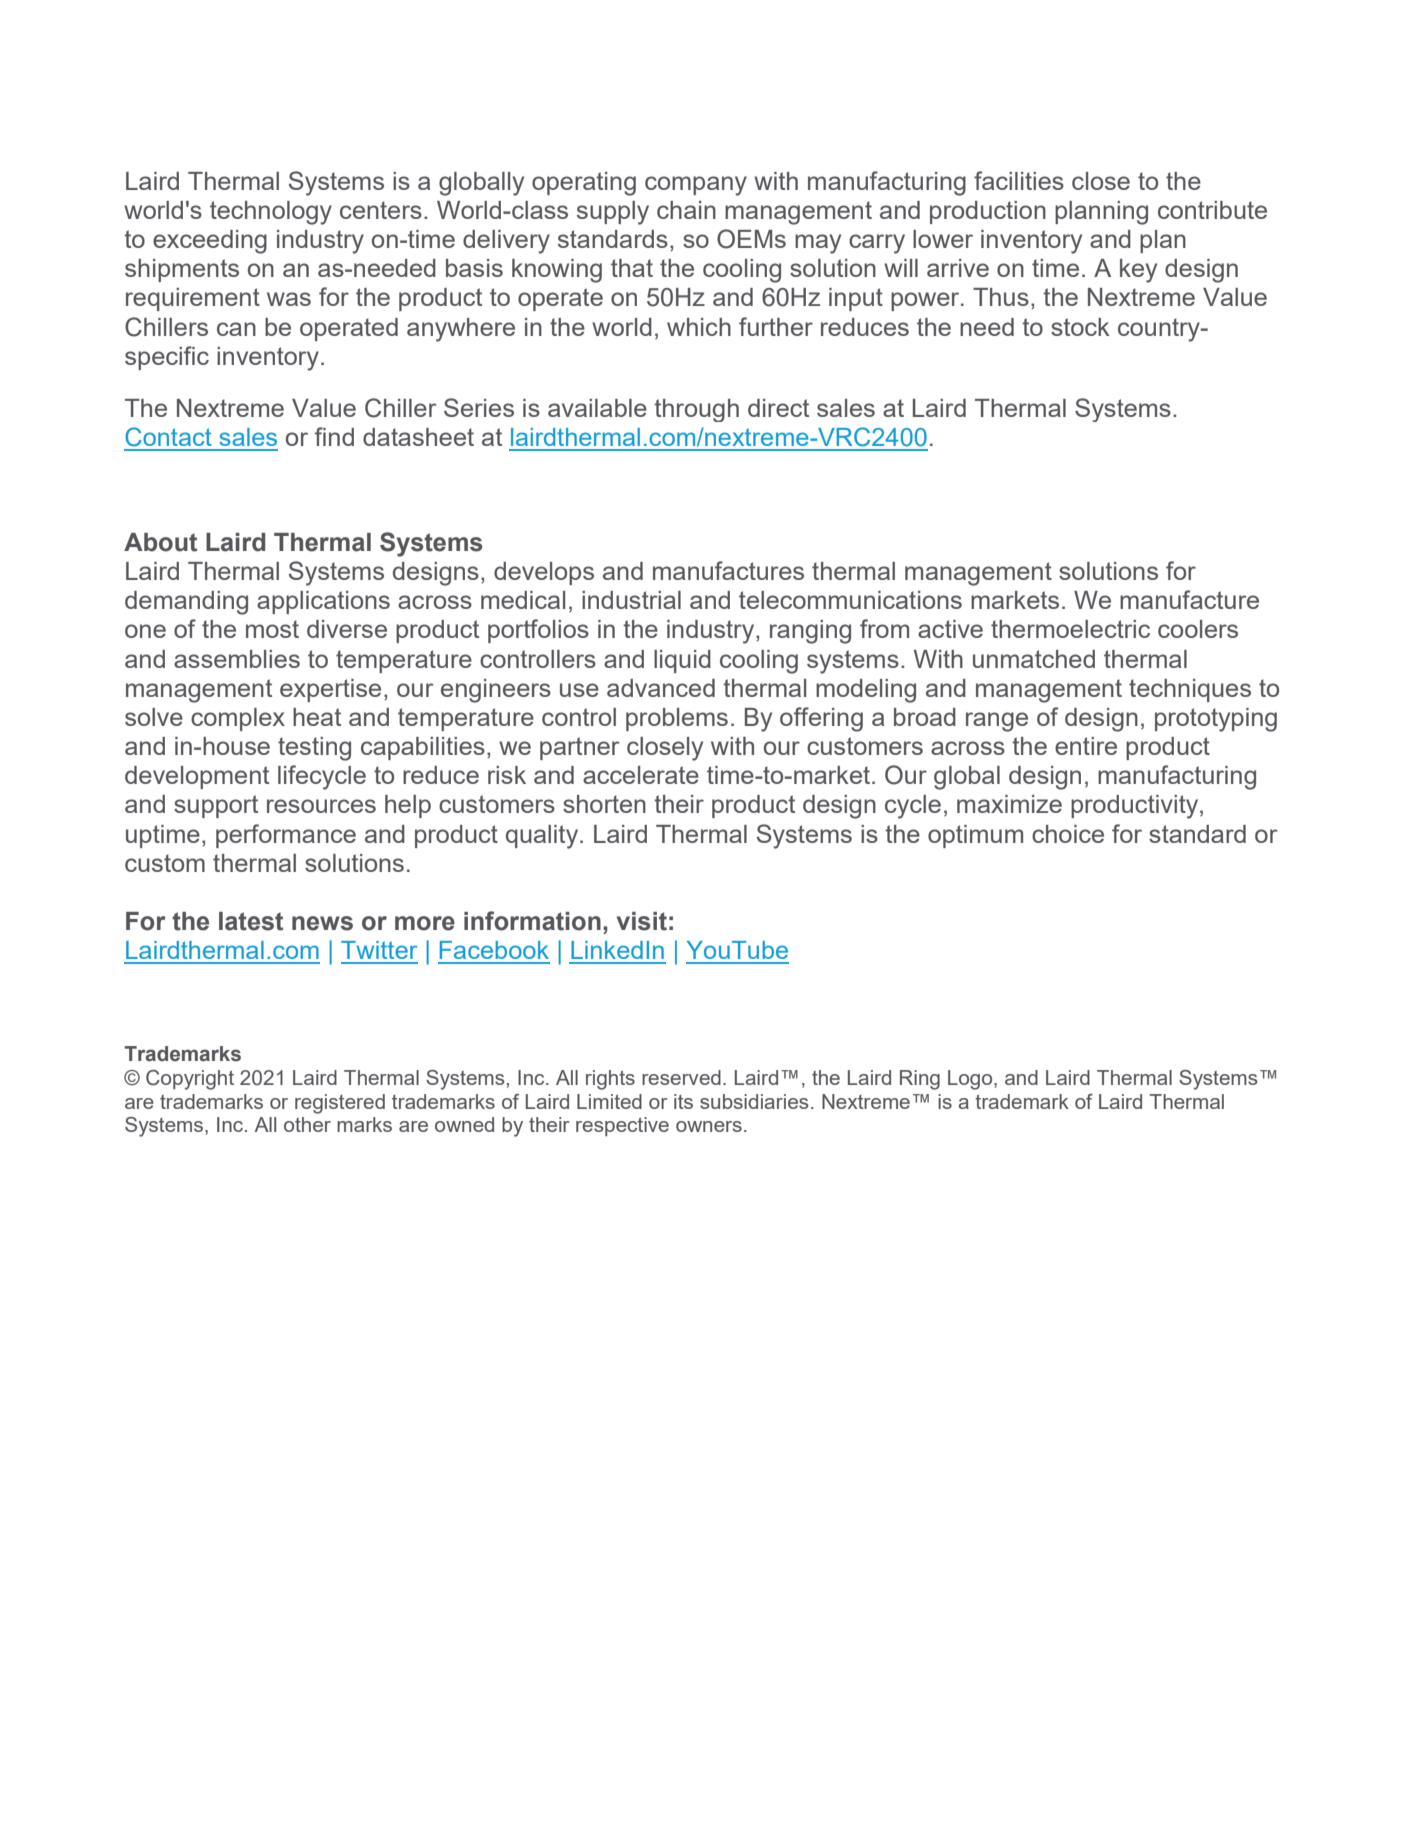  Describe the element at coordinates (1080, 327) in the screenshot. I see `stock` at that location.
